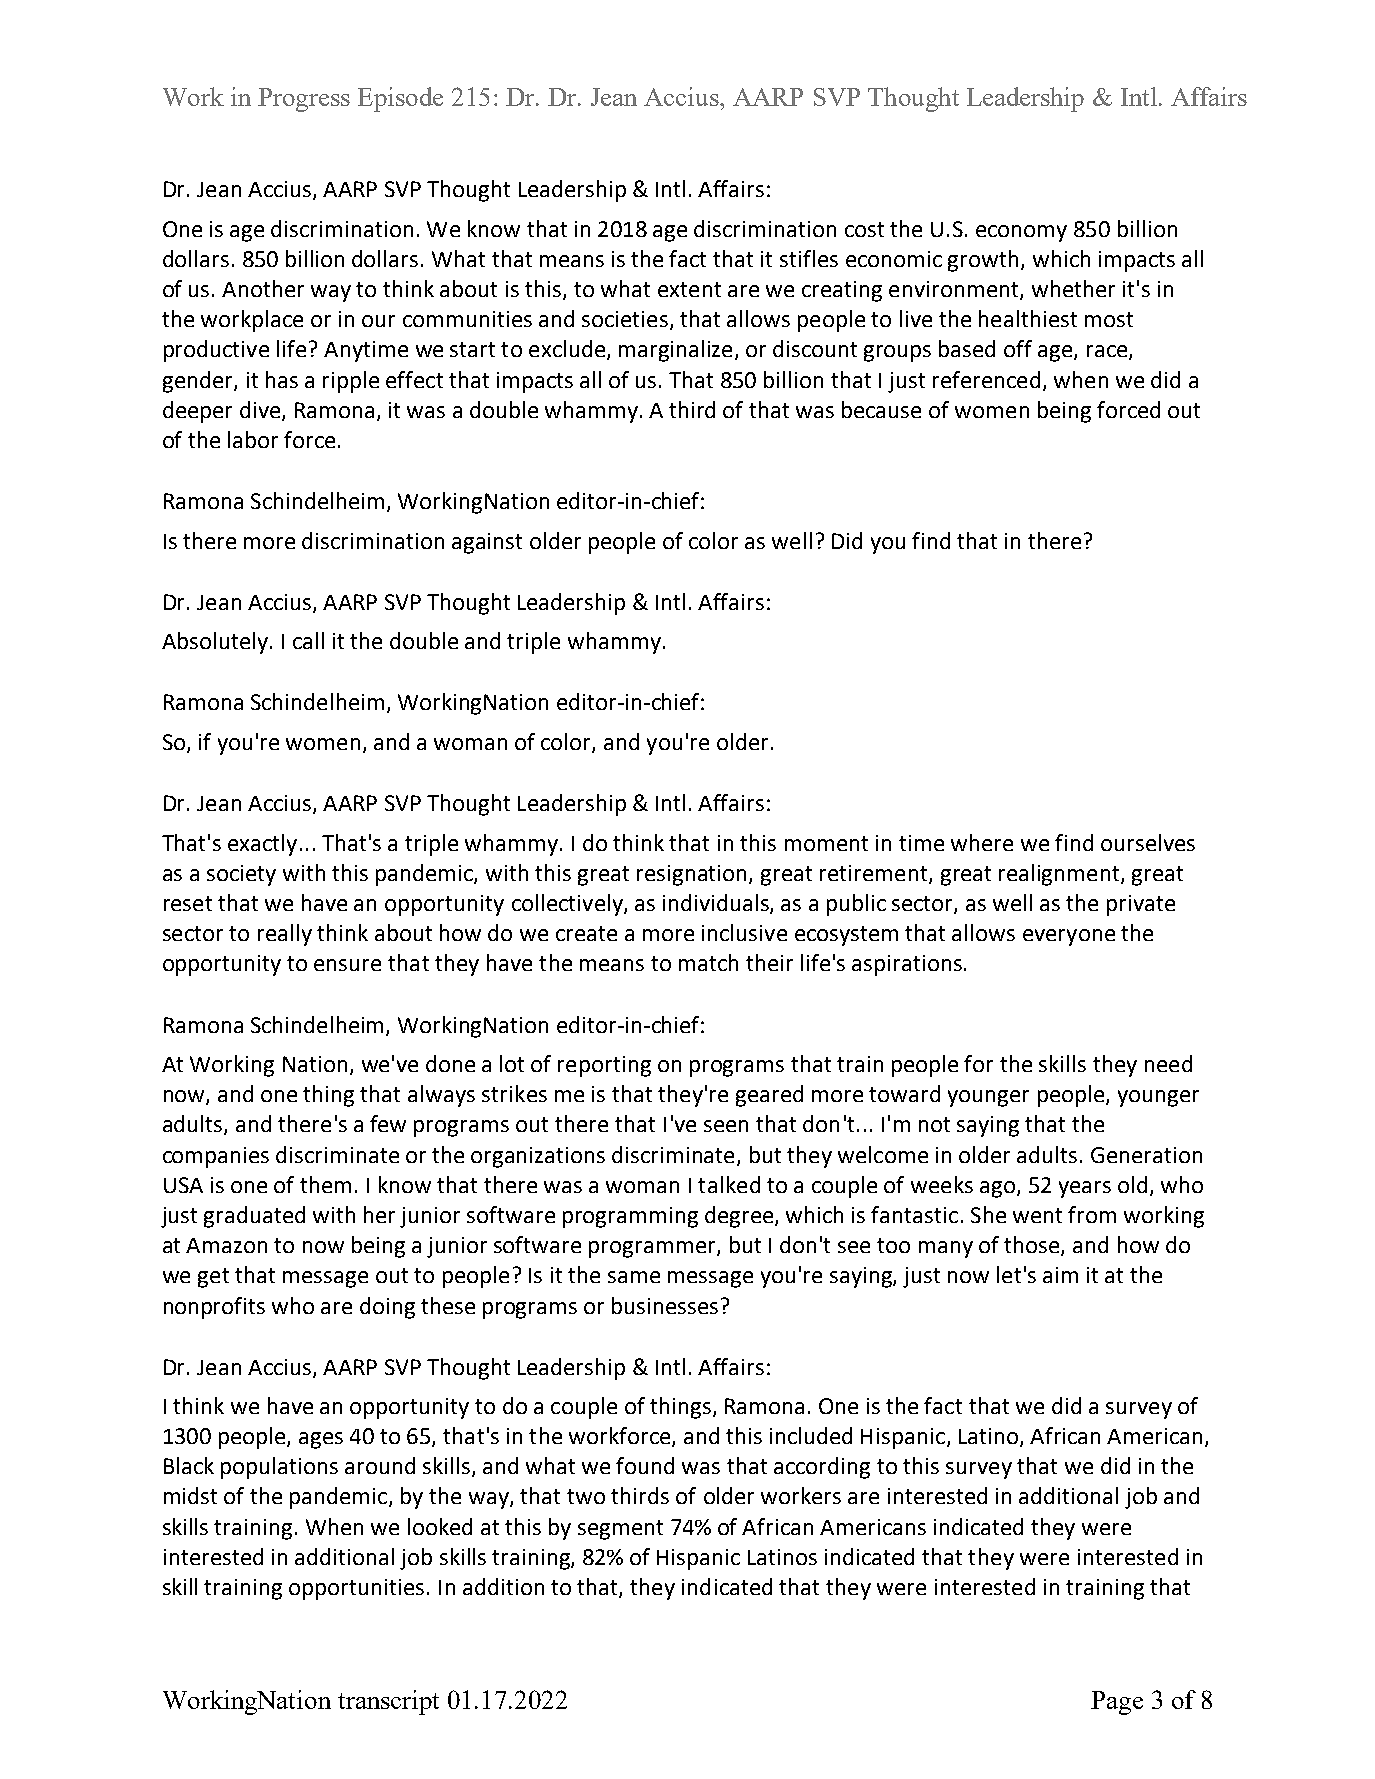 The image size is (1375, 1779). I want to click on Page, so click(1117, 1703).
